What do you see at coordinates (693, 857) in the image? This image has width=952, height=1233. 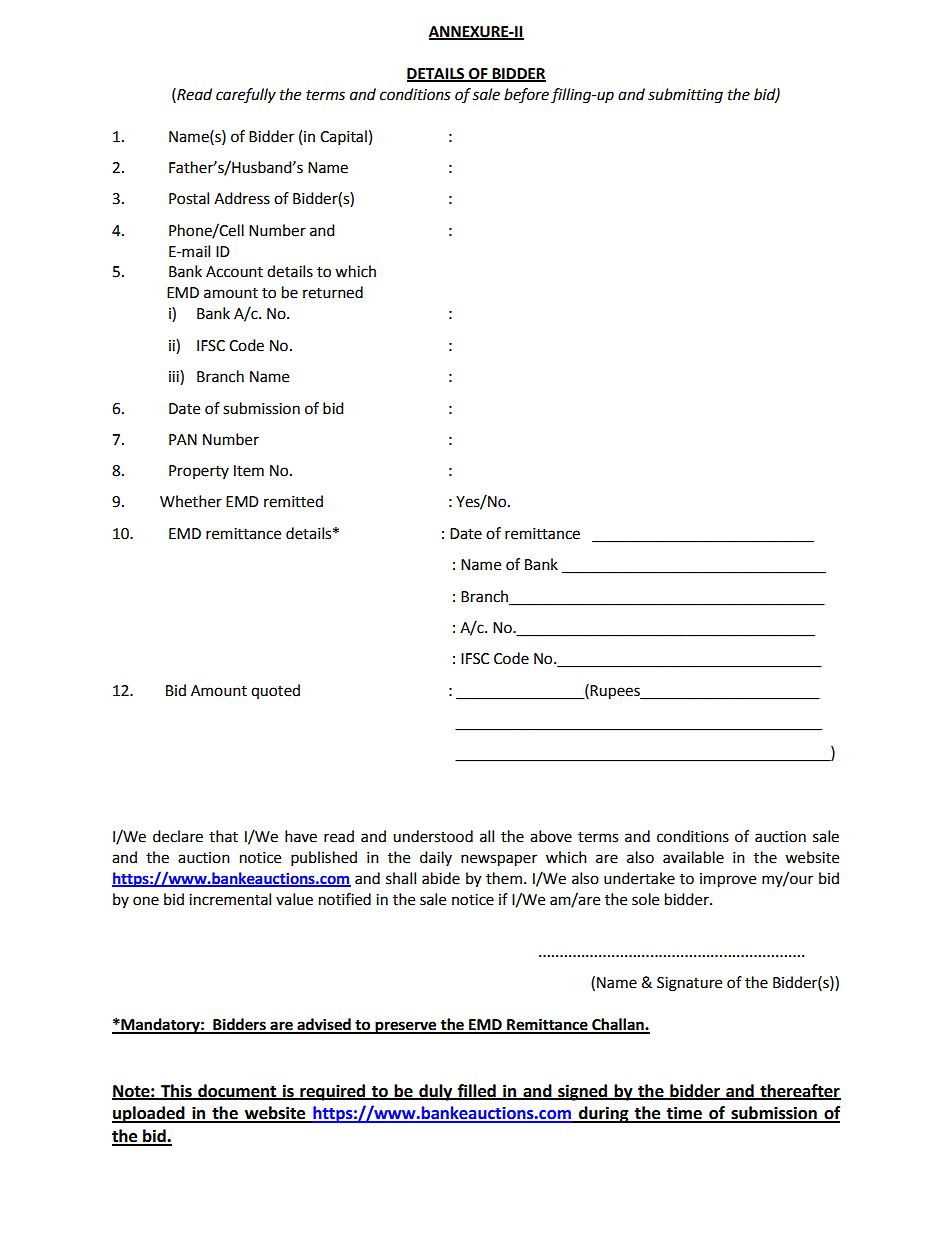 I see `available` at bounding box center [693, 857].
